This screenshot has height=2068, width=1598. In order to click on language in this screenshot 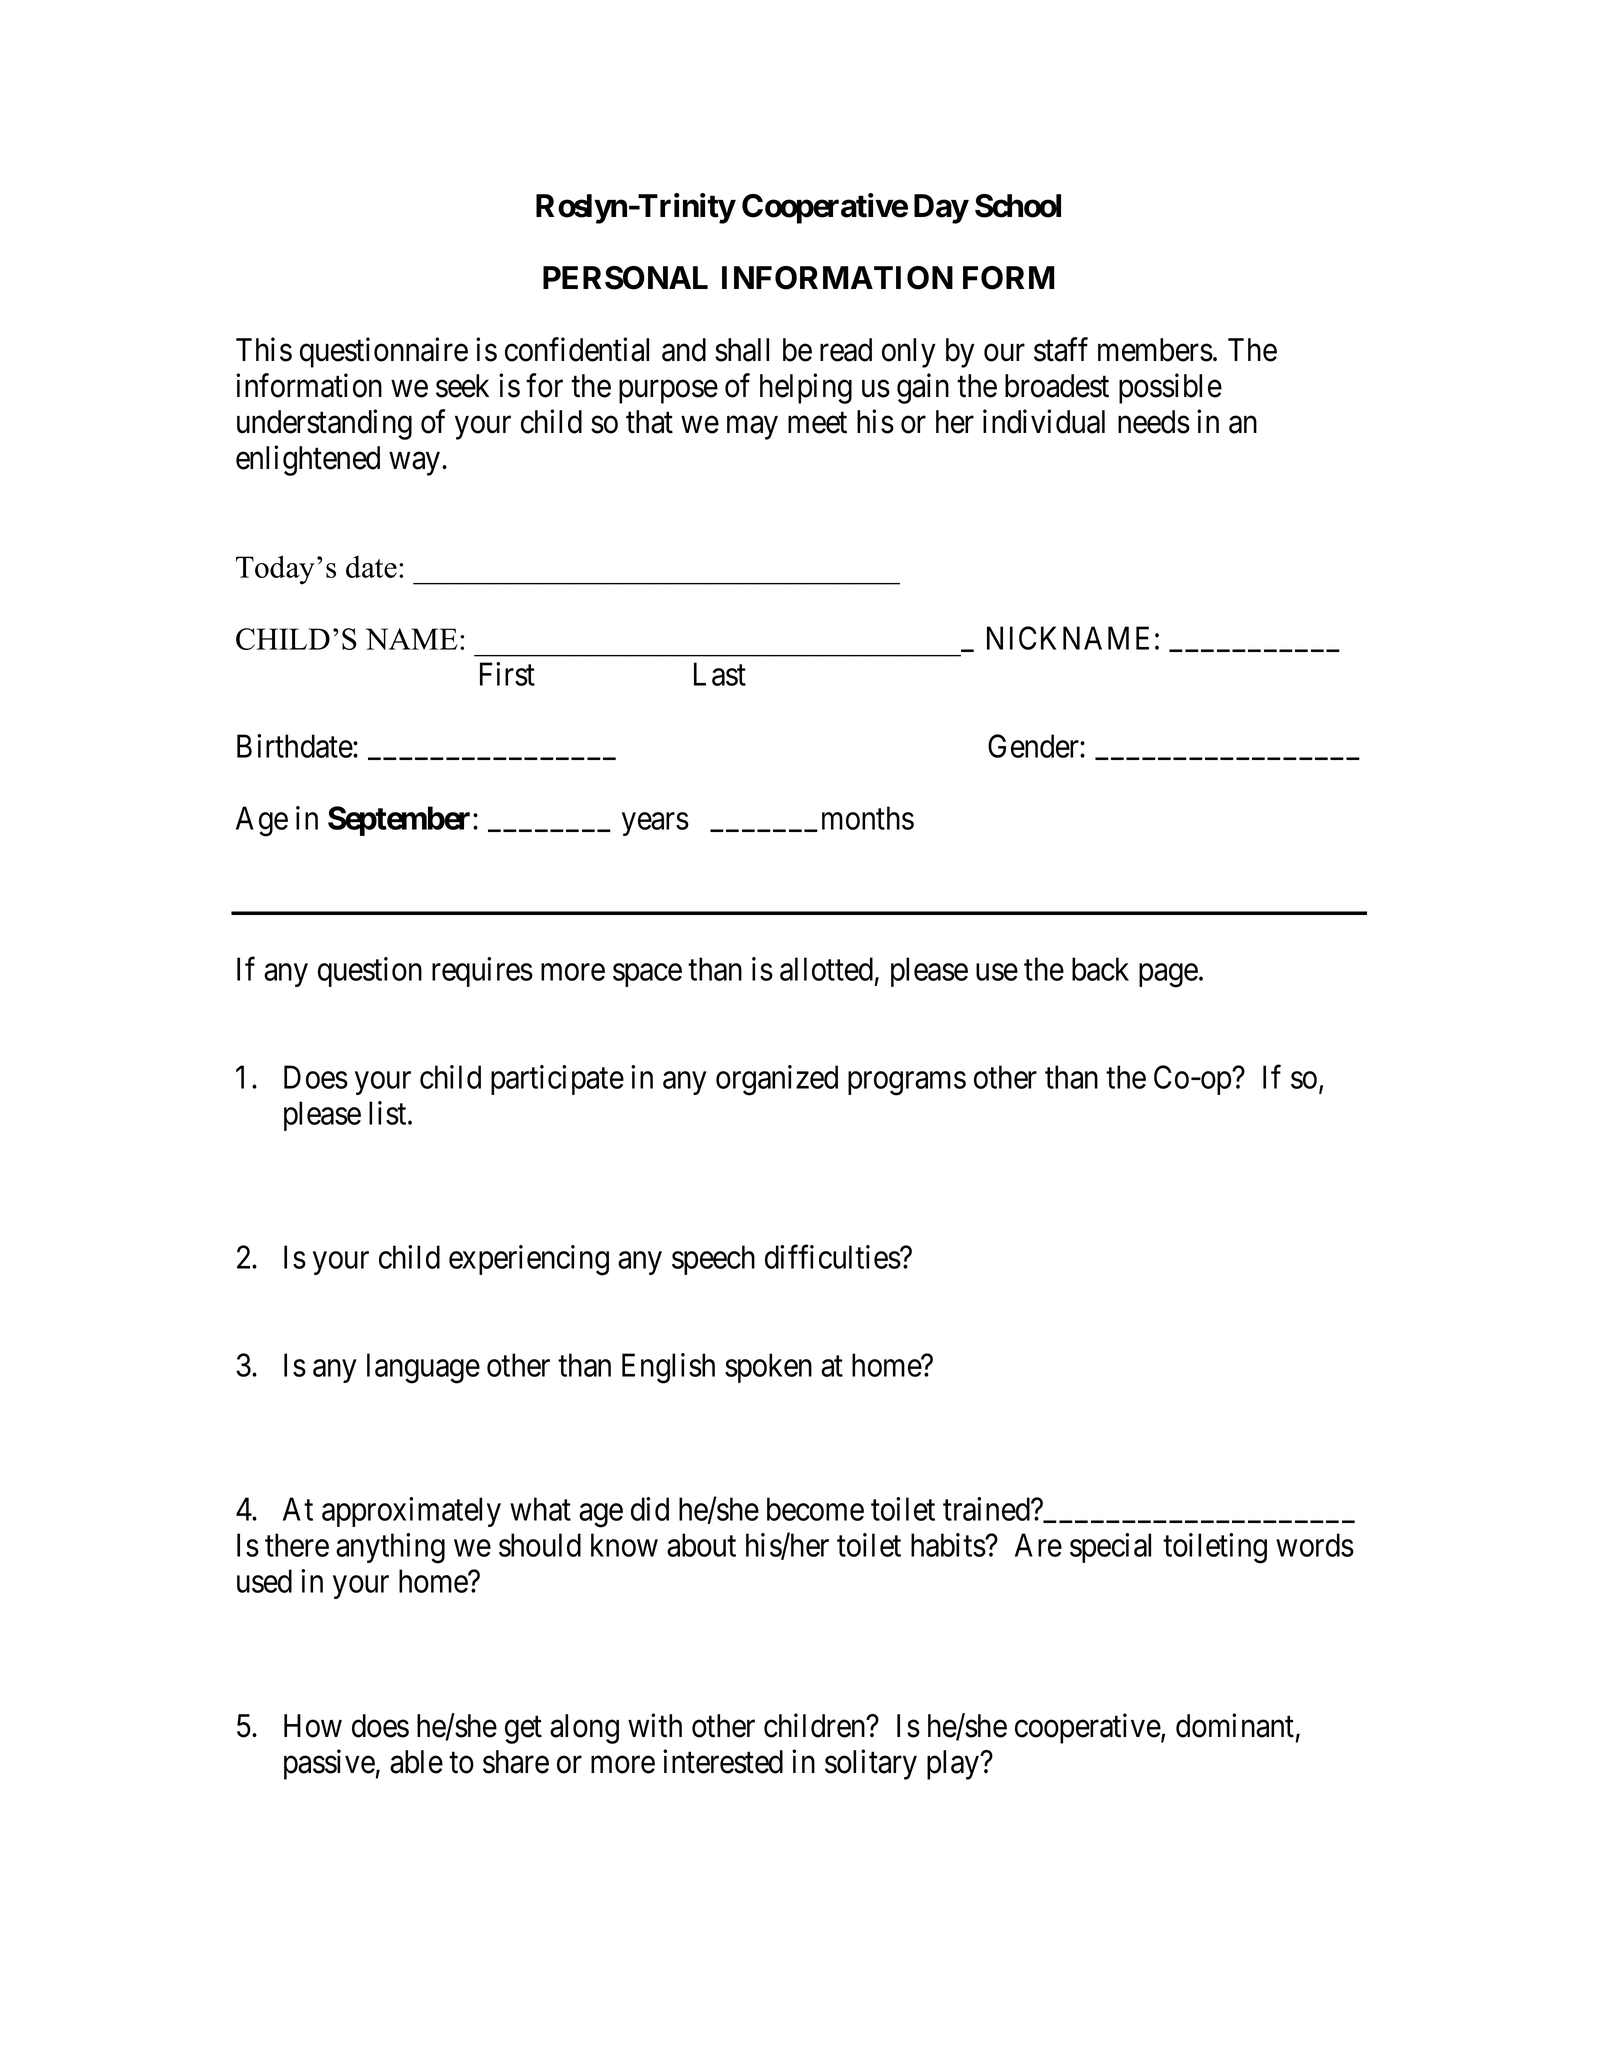, I will do `click(423, 1368)`.
